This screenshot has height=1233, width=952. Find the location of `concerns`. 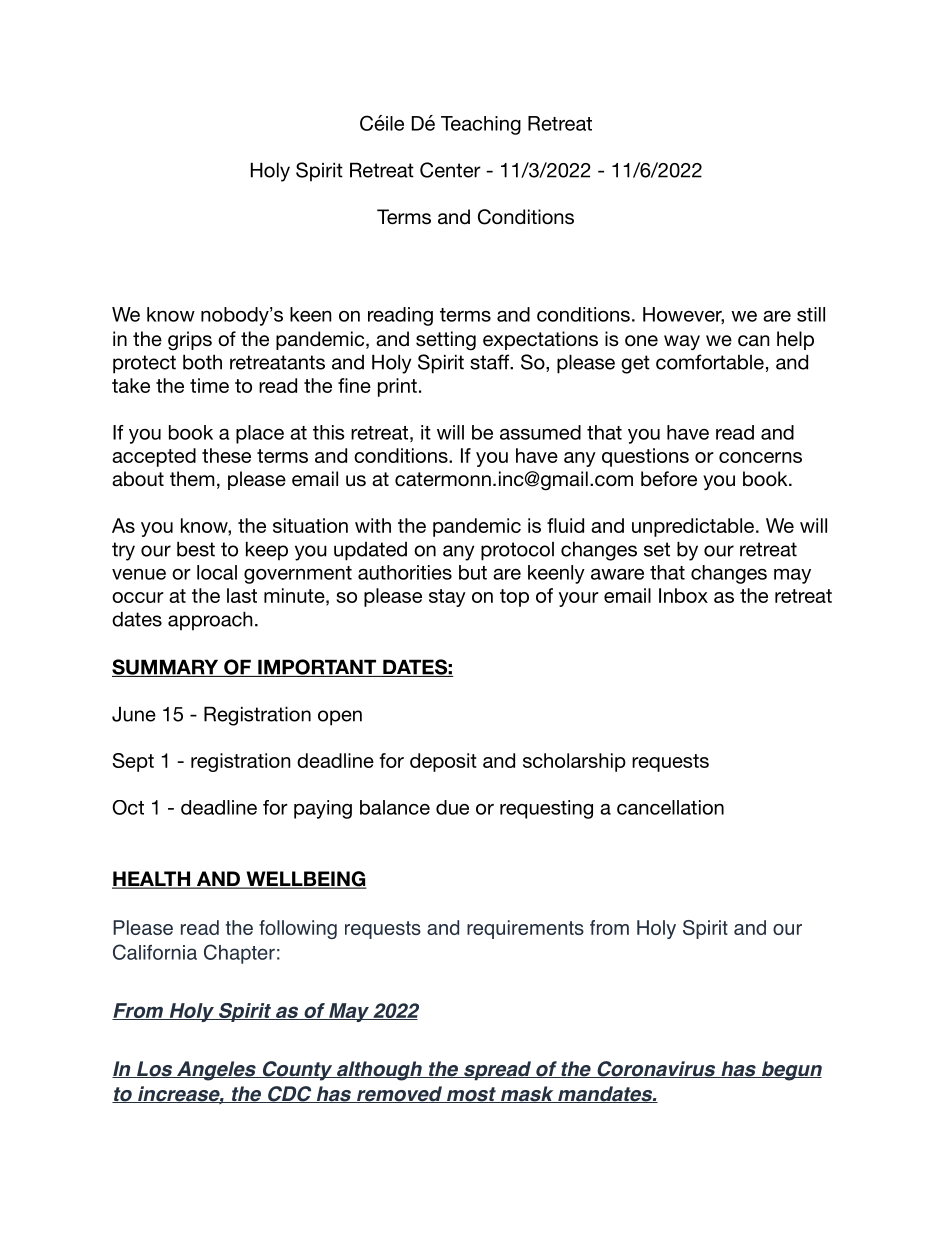

concerns is located at coordinates (760, 457).
